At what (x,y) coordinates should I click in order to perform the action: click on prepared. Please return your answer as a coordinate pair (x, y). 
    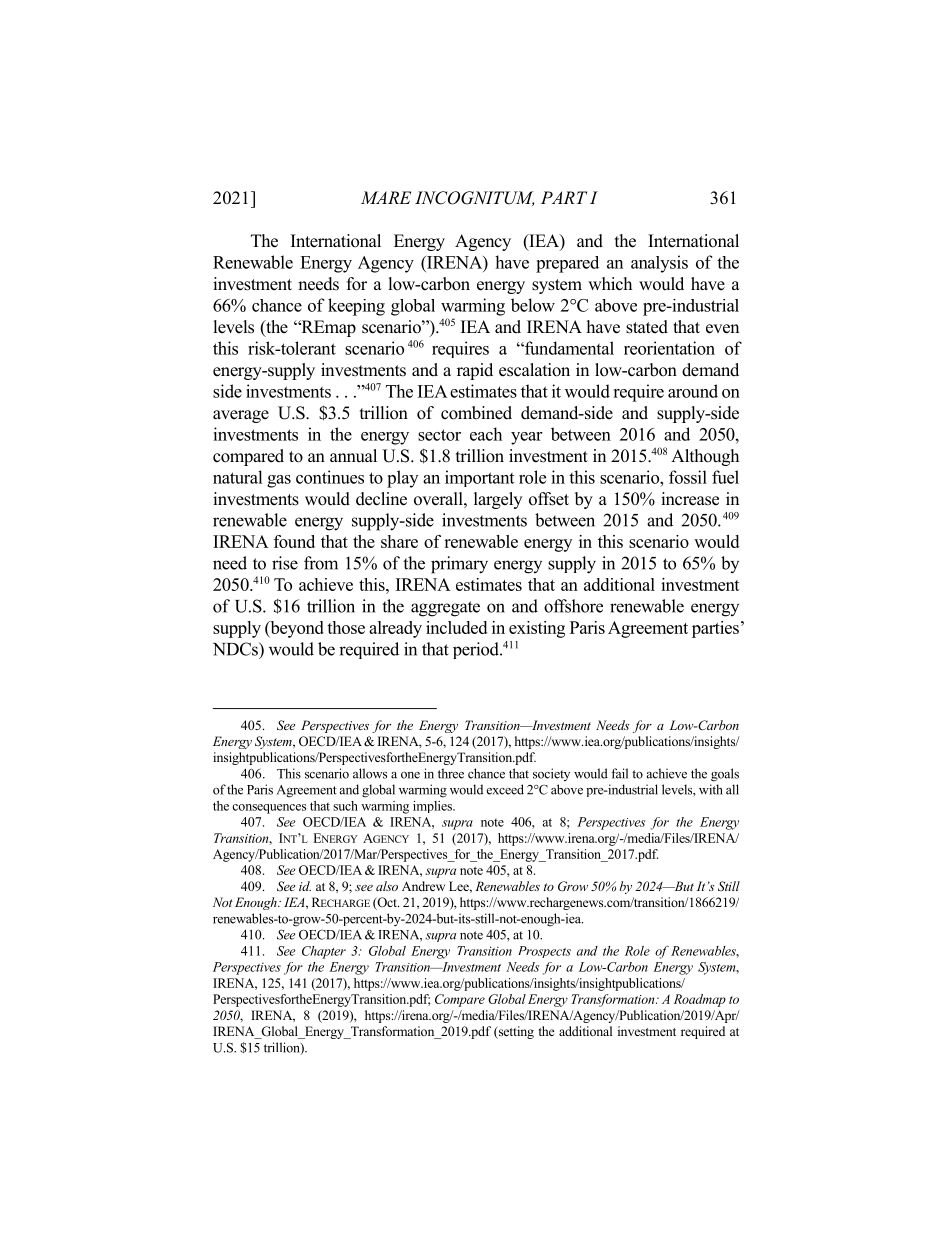
    Looking at the image, I should click on (567, 264).
